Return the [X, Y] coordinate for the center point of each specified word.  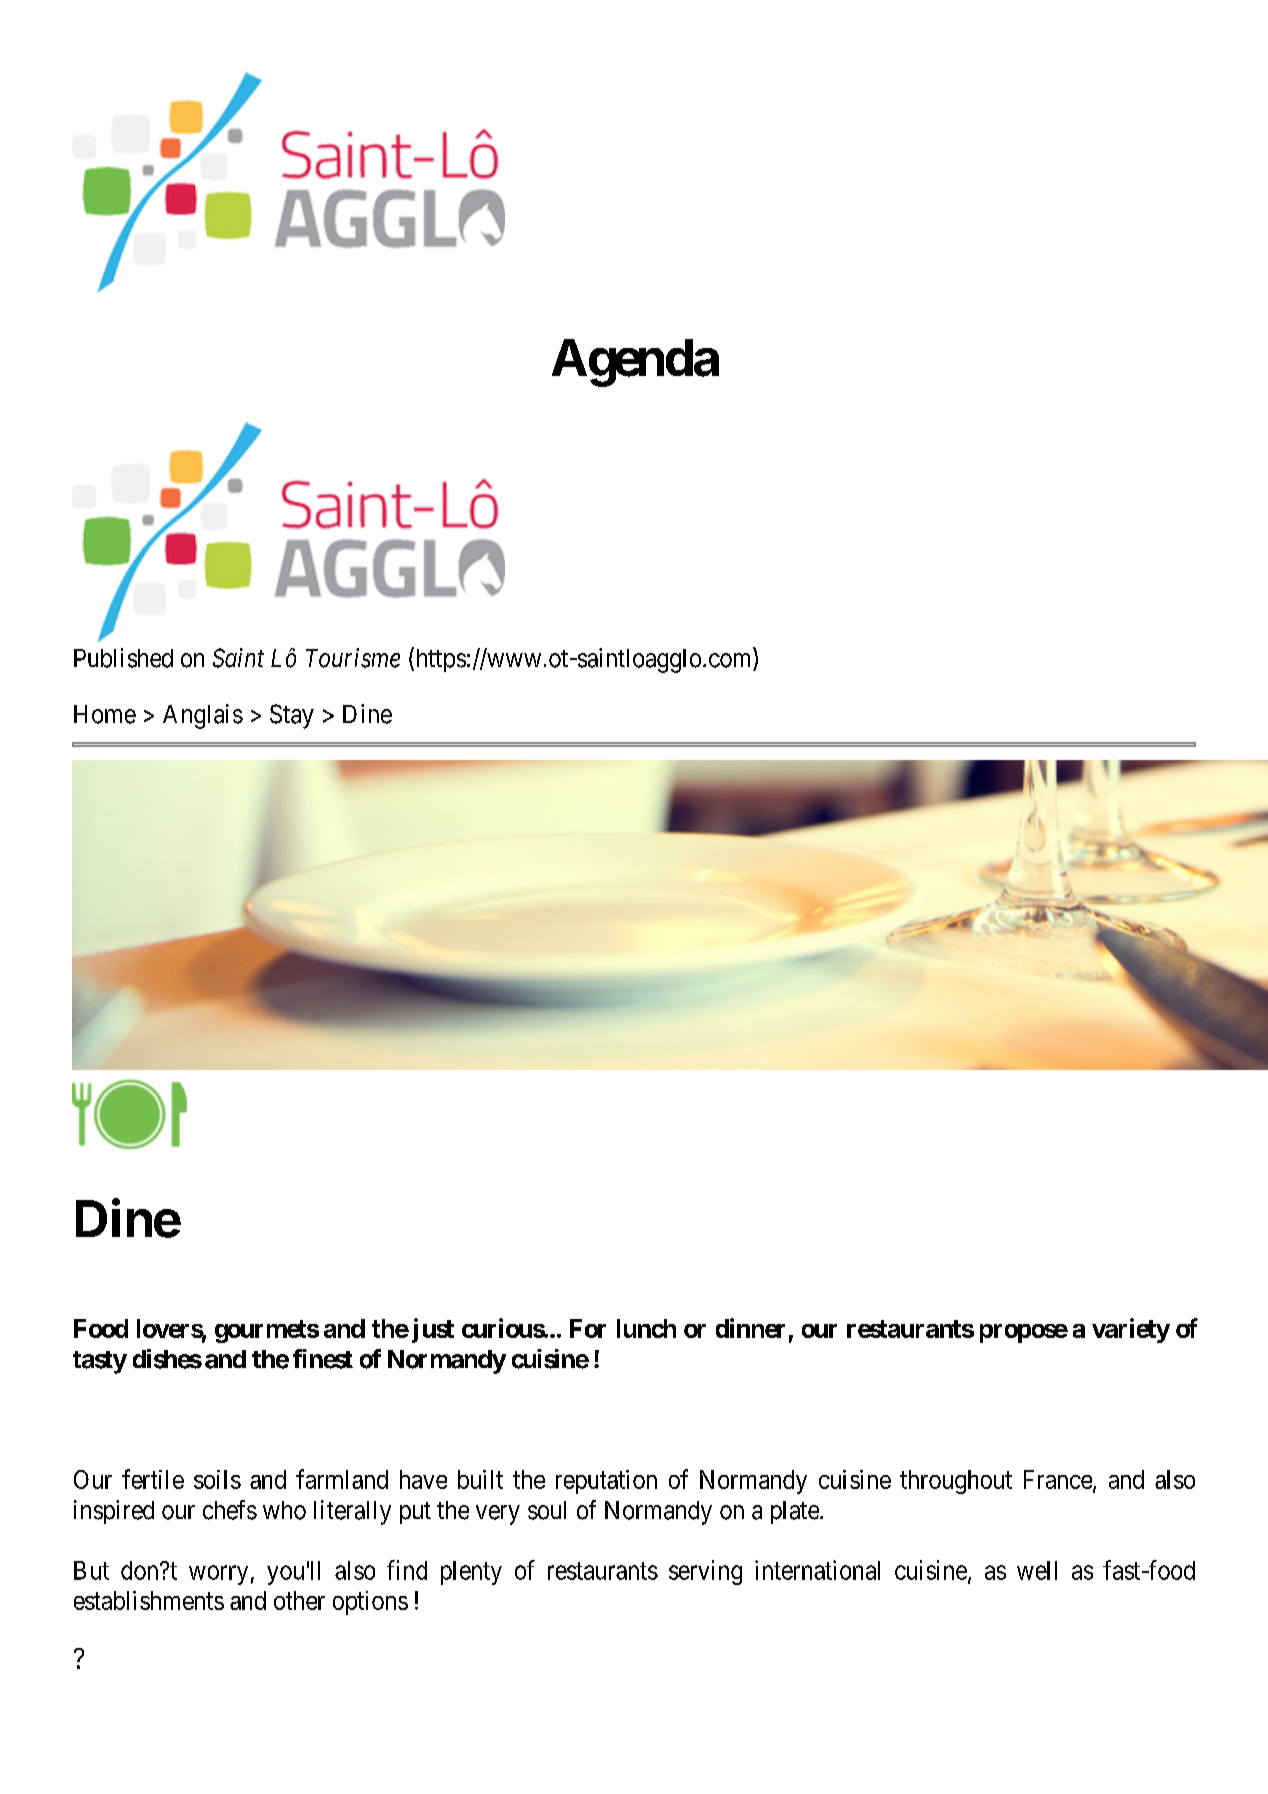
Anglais [203, 716]
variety [1131, 1330]
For [588, 1328]
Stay [292, 716]
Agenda [635, 363]
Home [105, 714]
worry [218, 1575]
